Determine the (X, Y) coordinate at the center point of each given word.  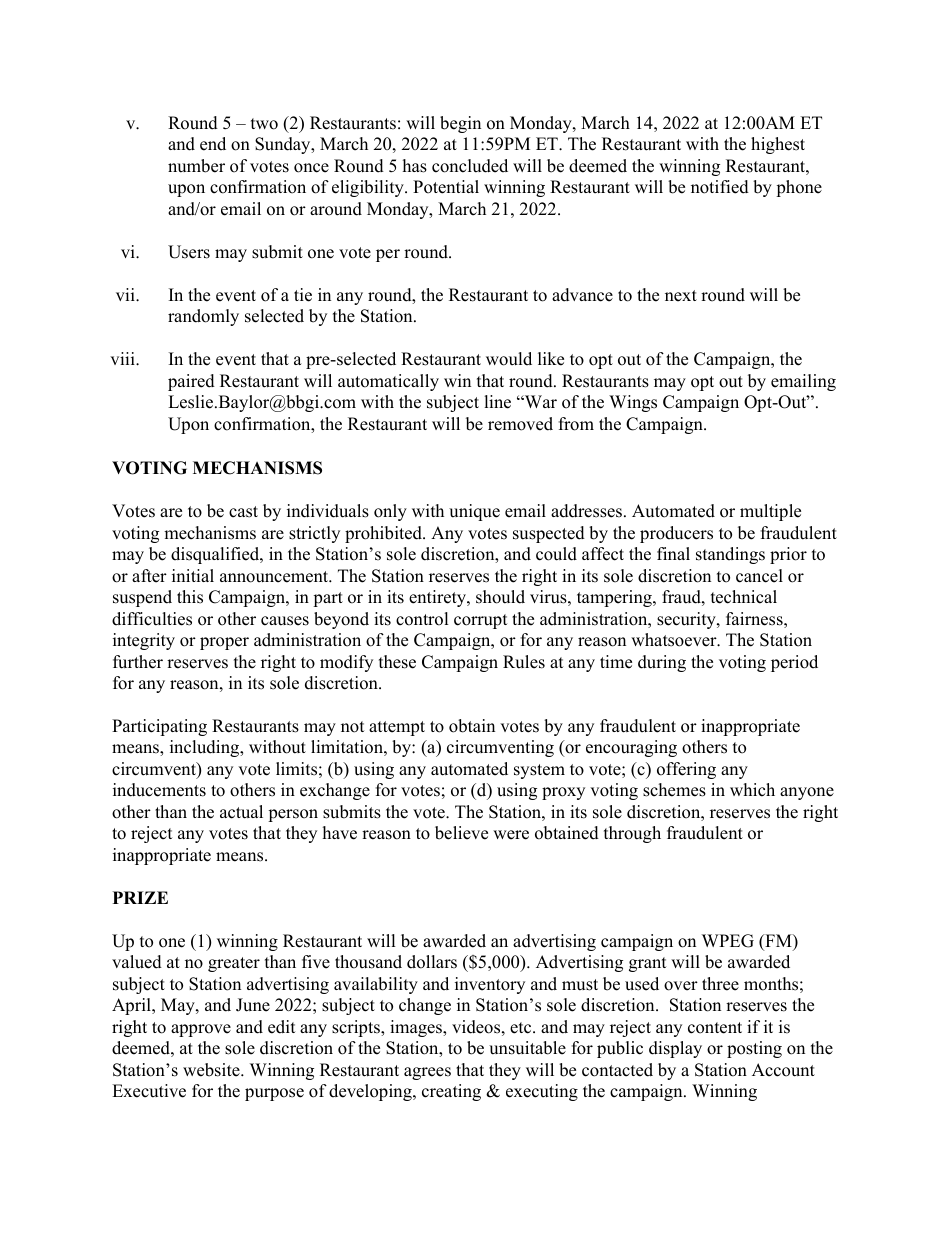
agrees (427, 1073)
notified (720, 187)
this (190, 597)
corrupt (481, 621)
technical (744, 597)
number (196, 166)
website (212, 1070)
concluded (470, 166)
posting (754, 1049)
